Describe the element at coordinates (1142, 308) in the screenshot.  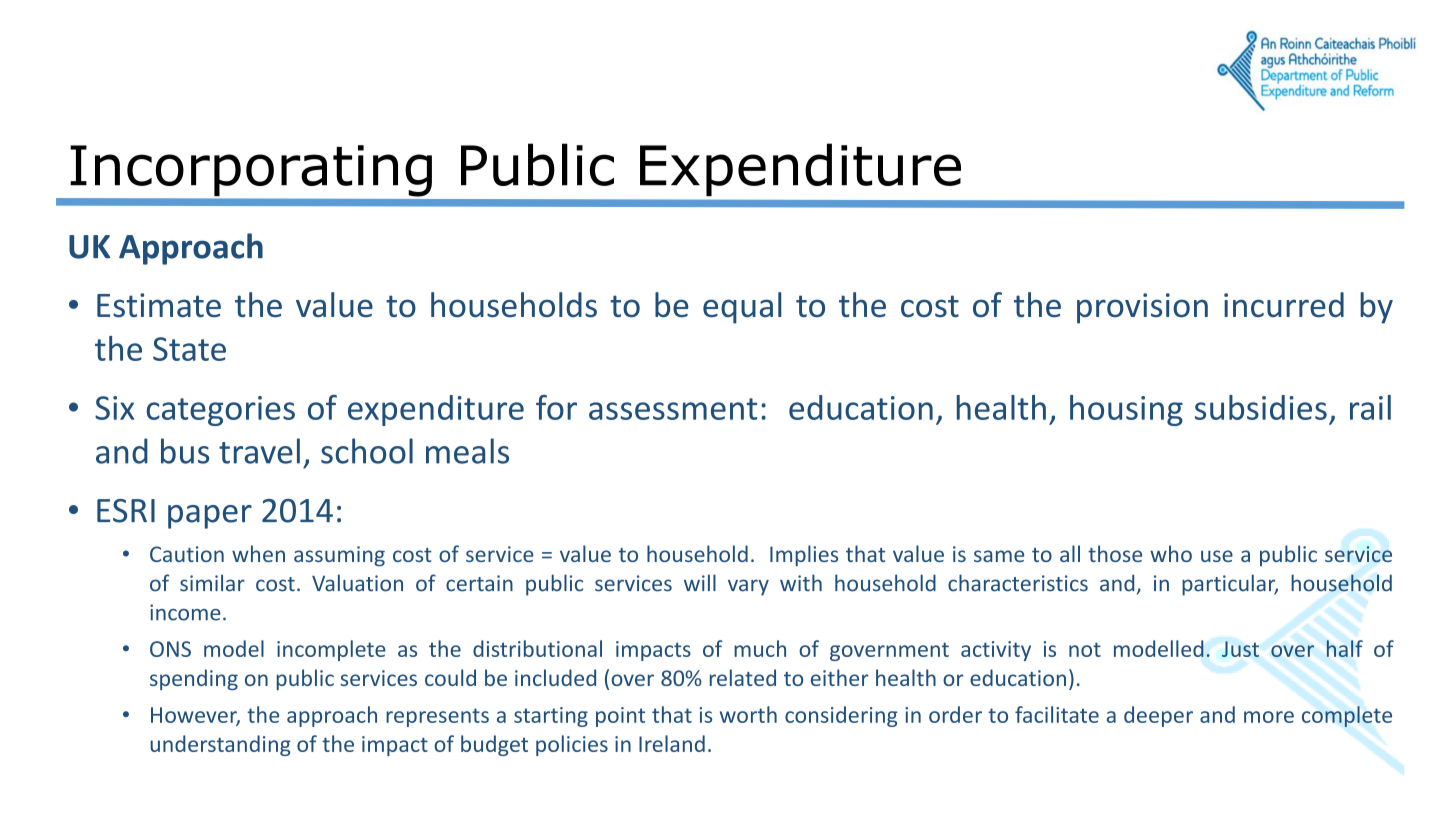
I see `provision` at that location.
